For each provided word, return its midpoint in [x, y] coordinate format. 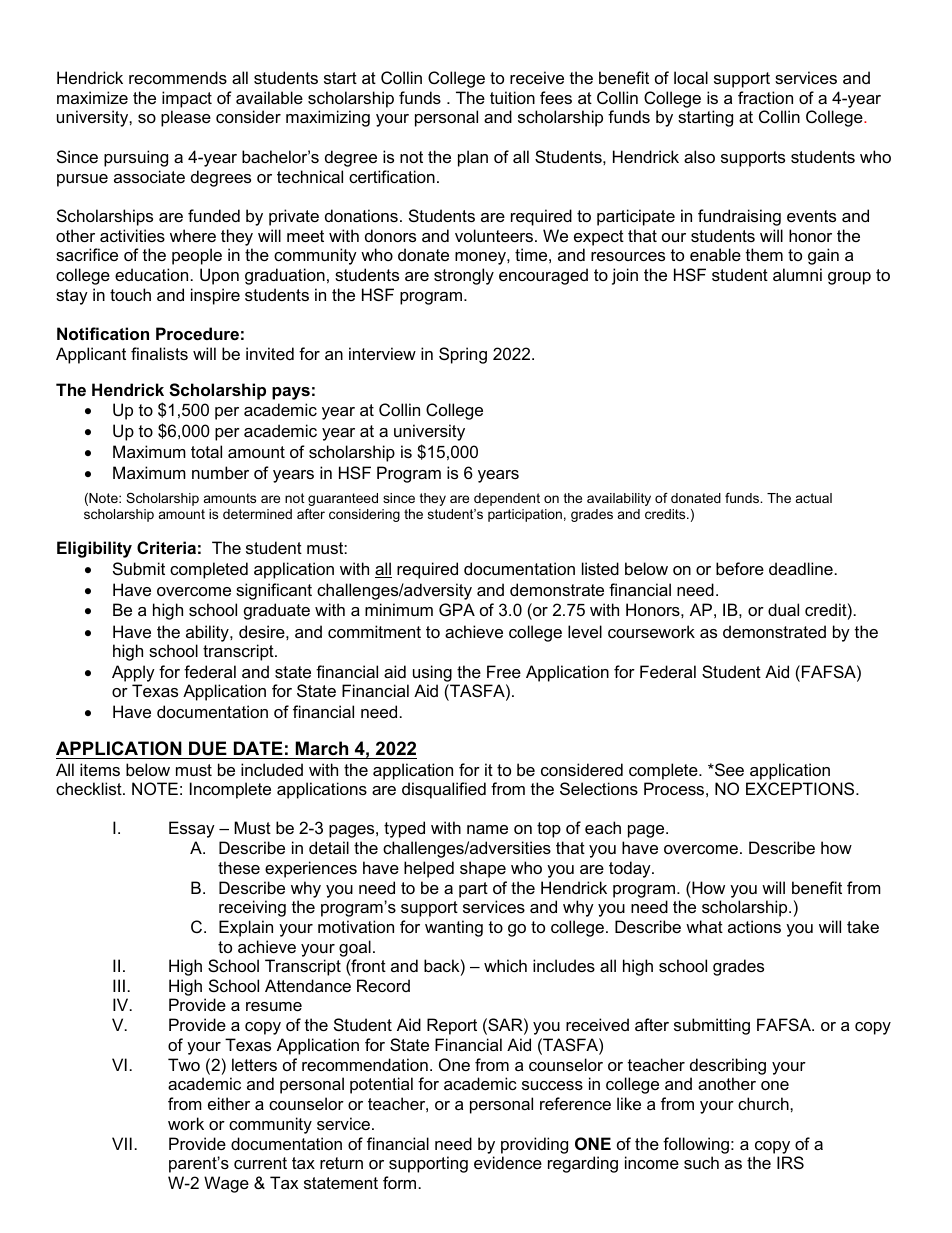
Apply [133, 675]
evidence [508, 1162]
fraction [765, 97]
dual [783, 609]
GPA [457, 609]
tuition [512, 97]
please [186, 118]
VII [122, 1143]
